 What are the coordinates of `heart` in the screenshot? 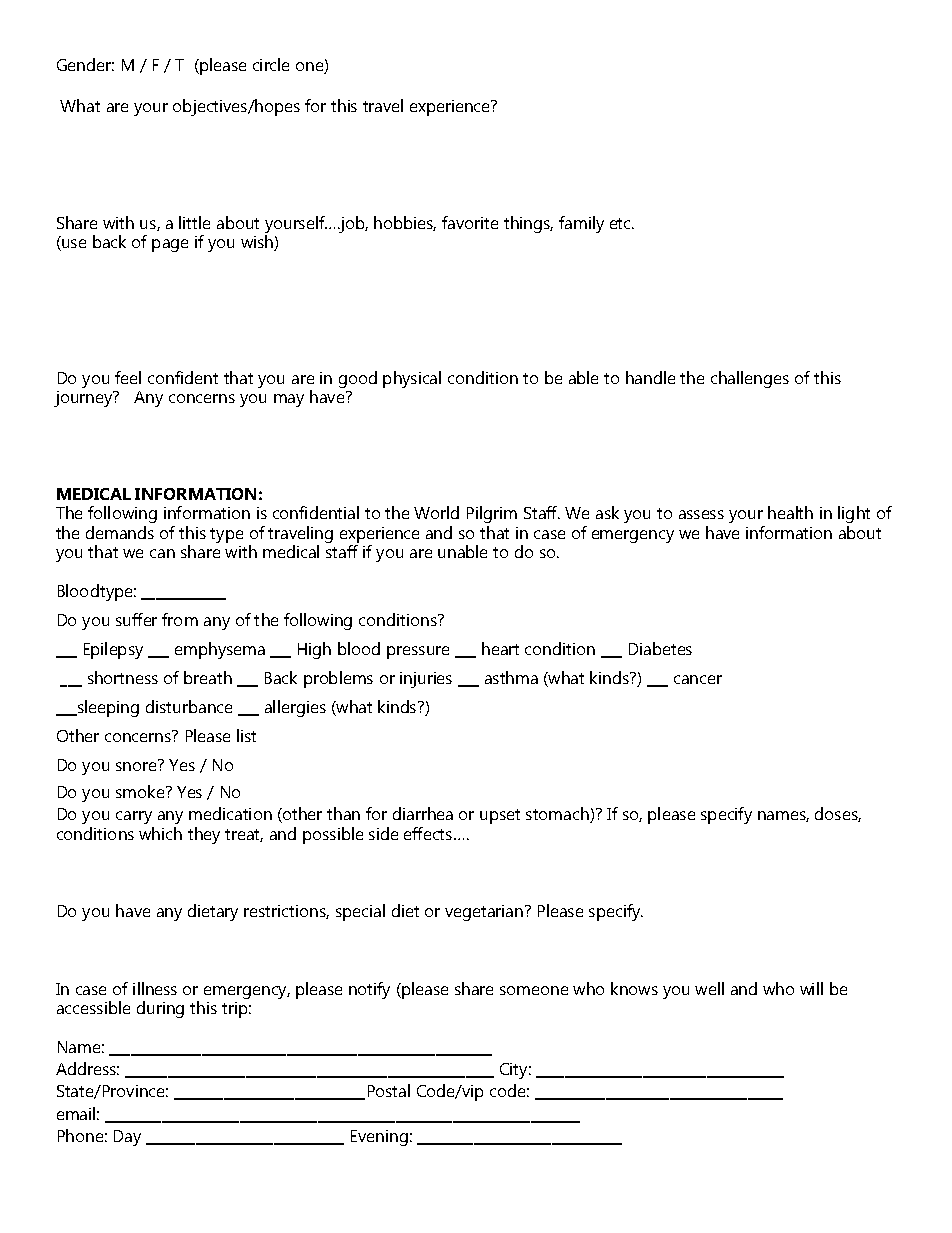 It's located at (500, 648).
